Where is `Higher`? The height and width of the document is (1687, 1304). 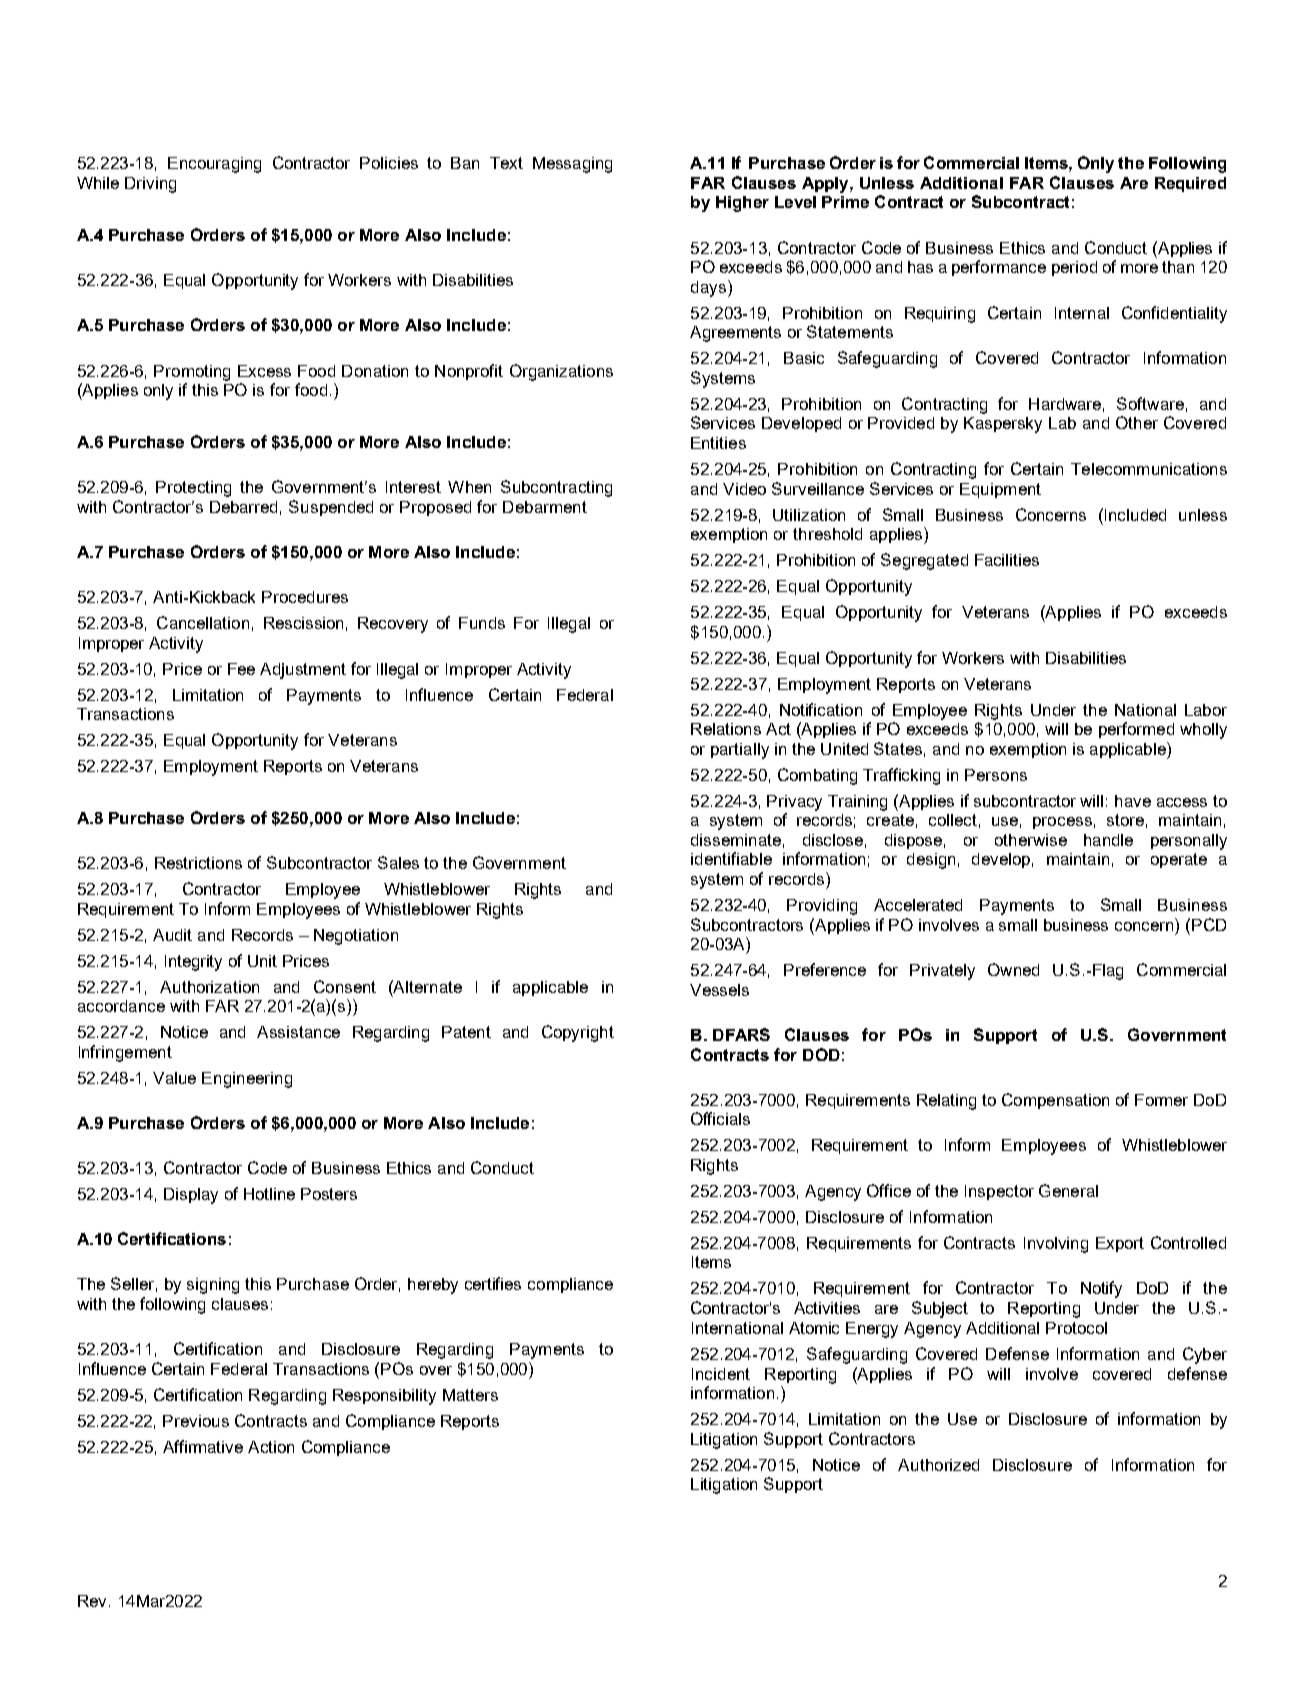 Higher is located at coordinates (742, 204).
